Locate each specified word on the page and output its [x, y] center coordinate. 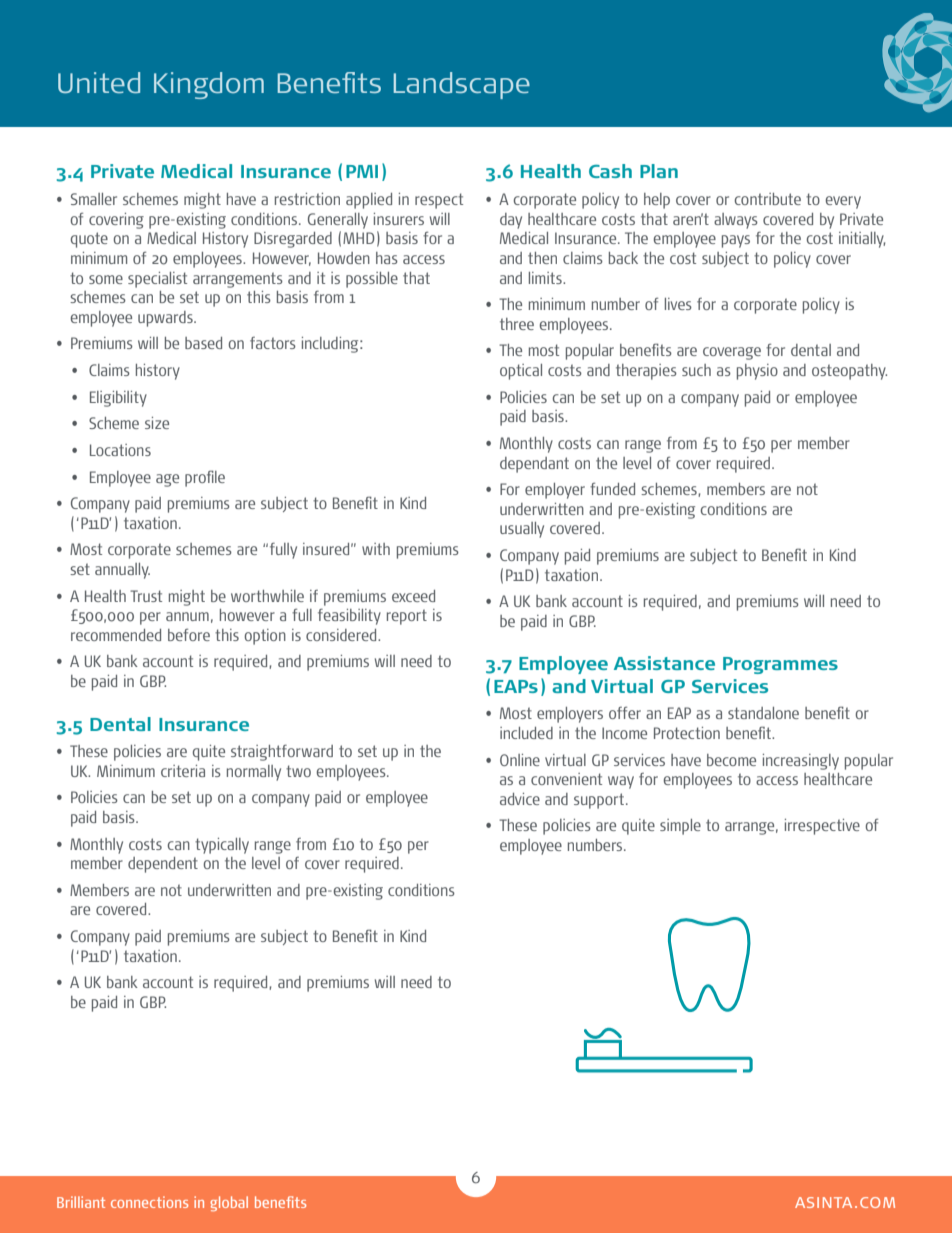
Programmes [780, 665]
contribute [768, 199]
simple [680, 827]
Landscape [462, 85]
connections [149, 1202]
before [189, 634]
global [229, 1203]
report [407, 617]
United [99, 82]
